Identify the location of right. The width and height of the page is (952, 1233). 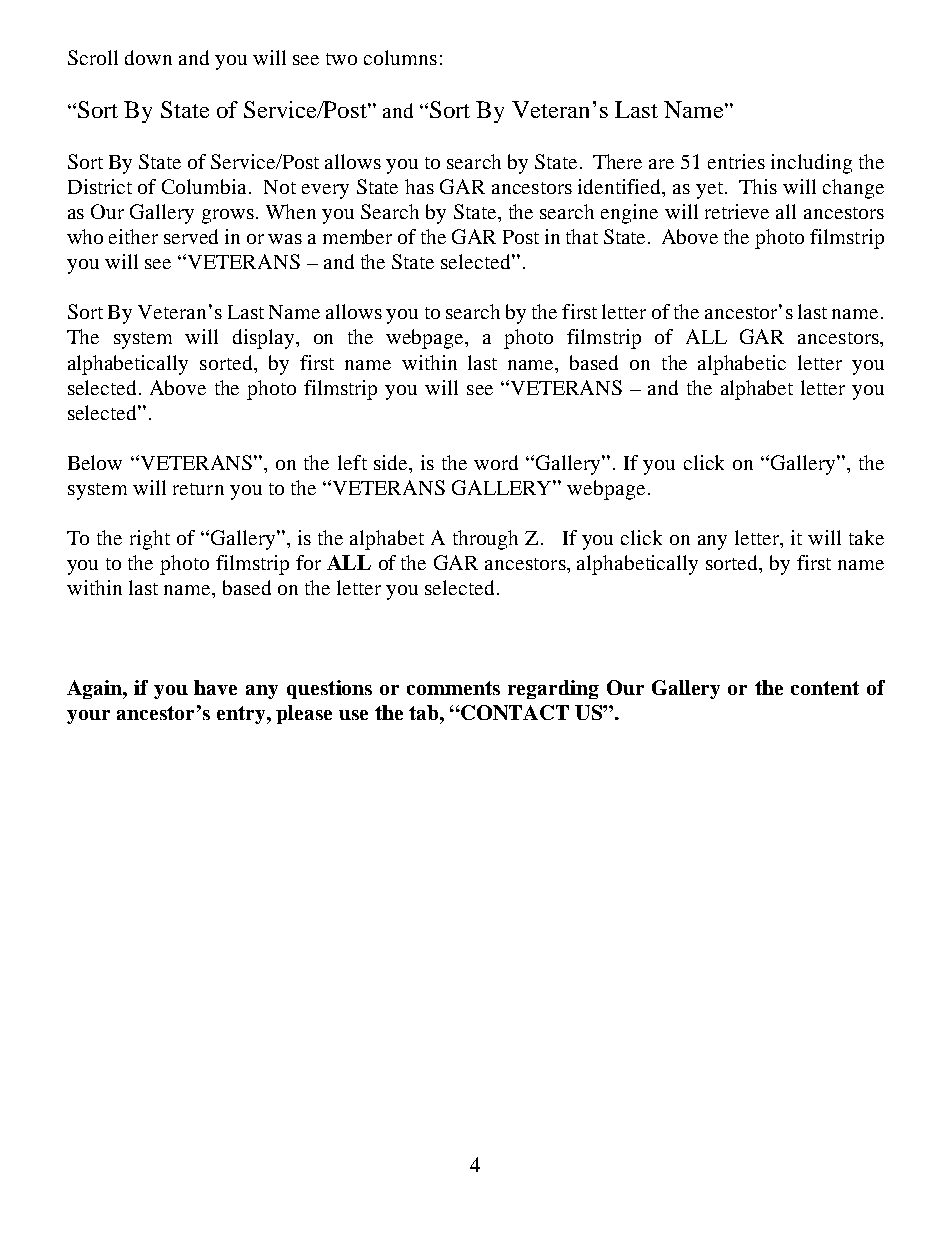
(150, 540).
